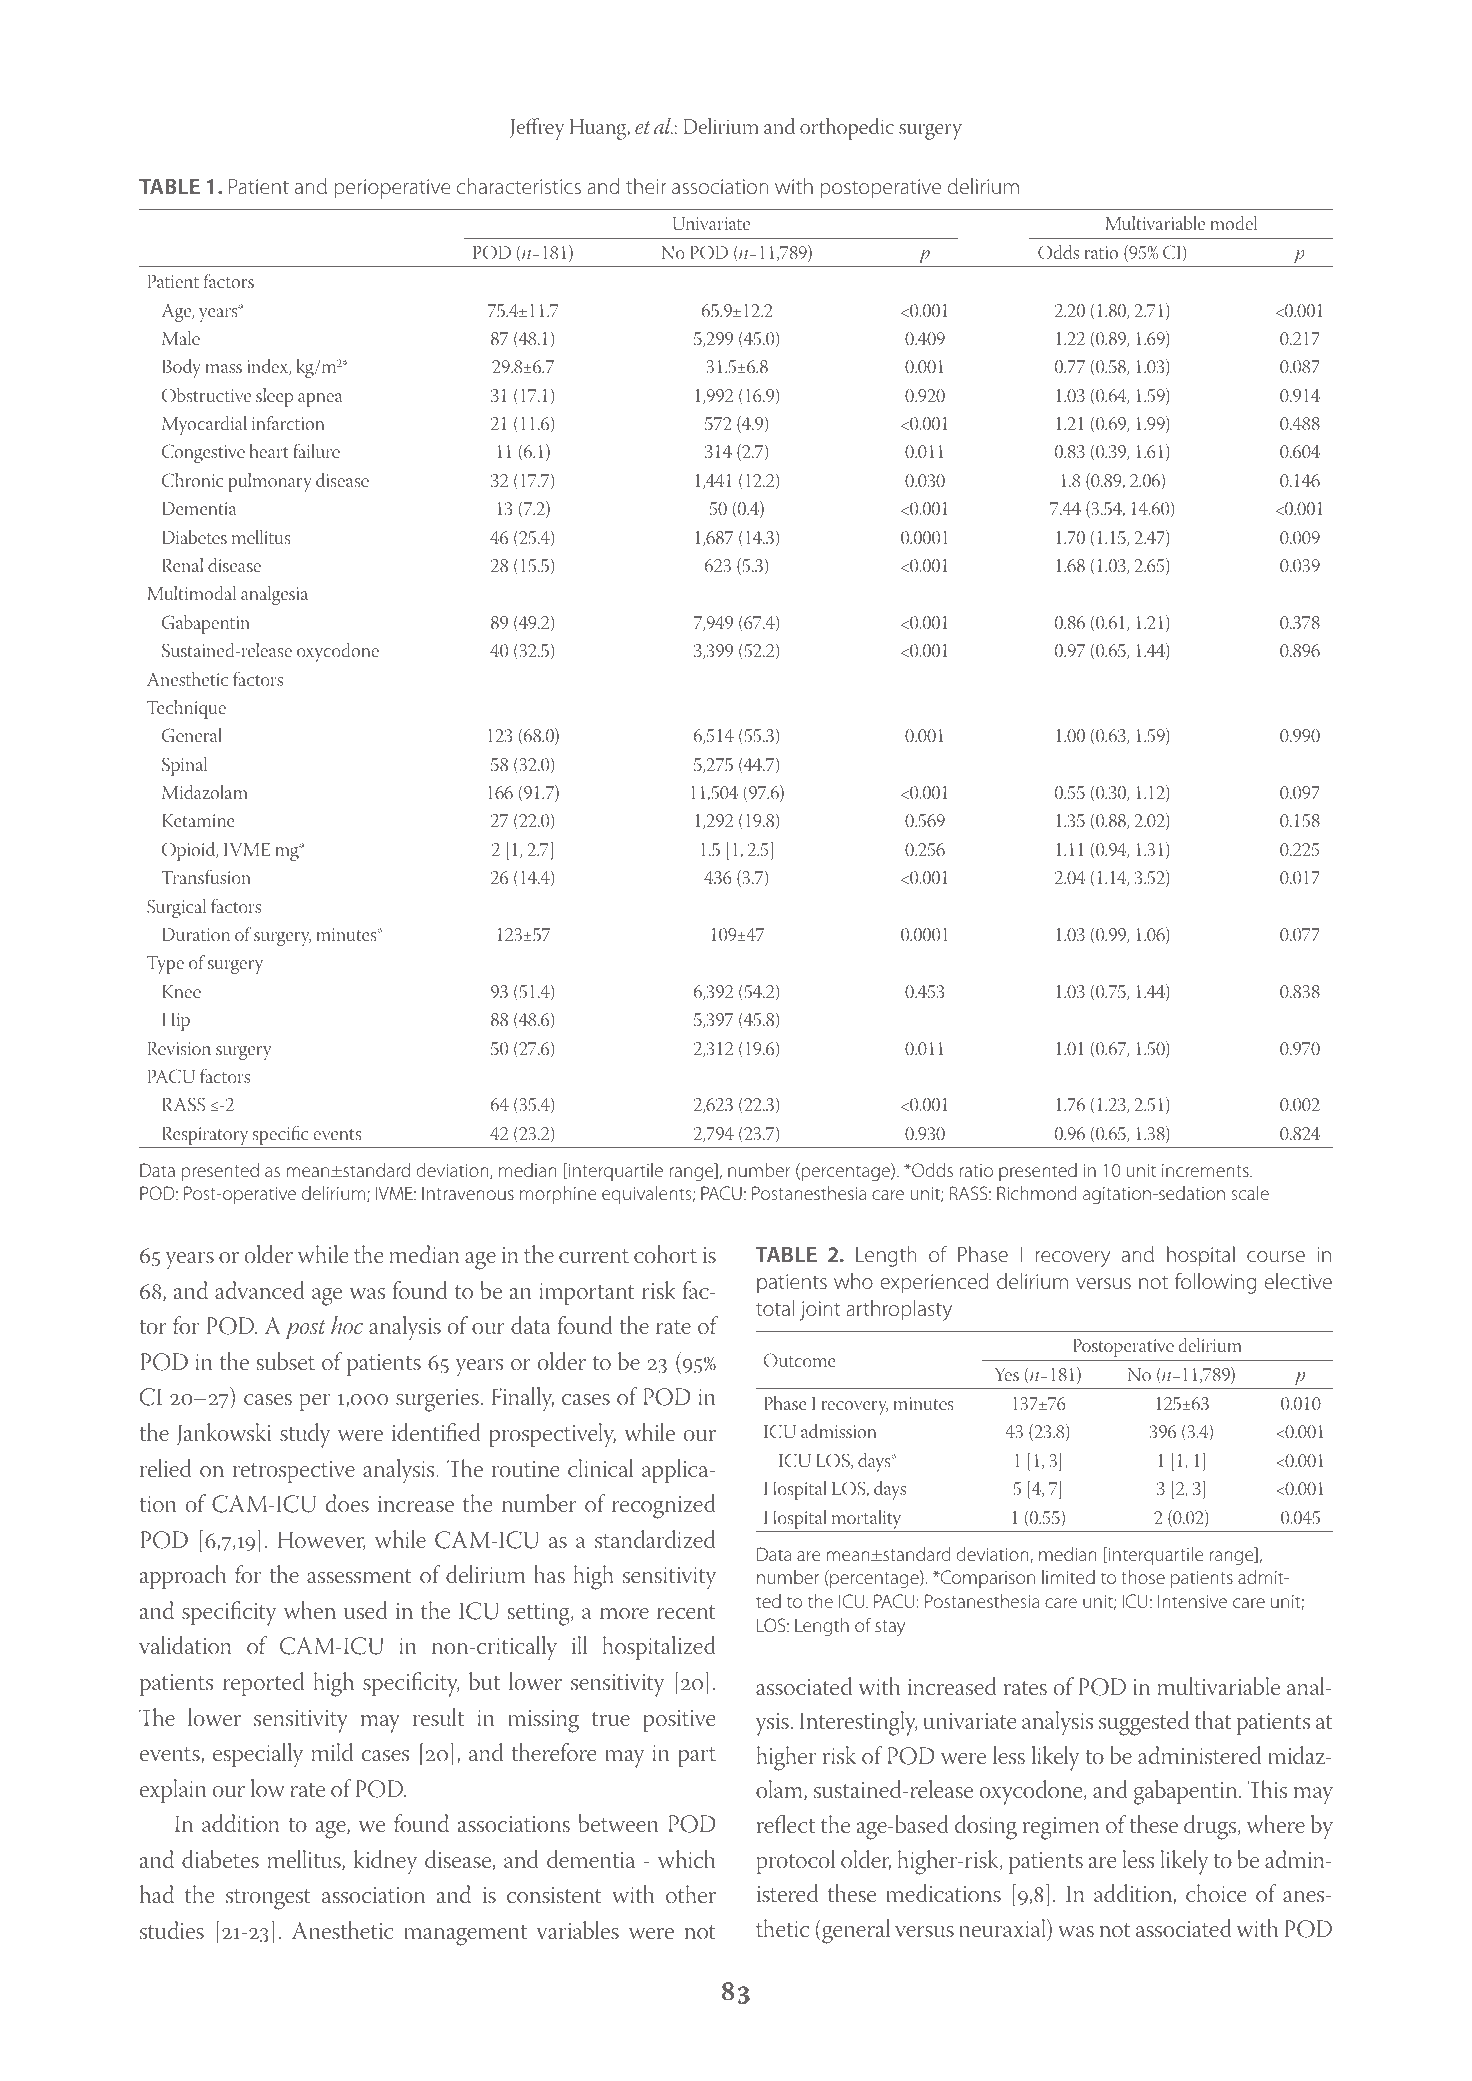 The image size is (1472, 2081). I want to click on those, so click(1143, 1577).
